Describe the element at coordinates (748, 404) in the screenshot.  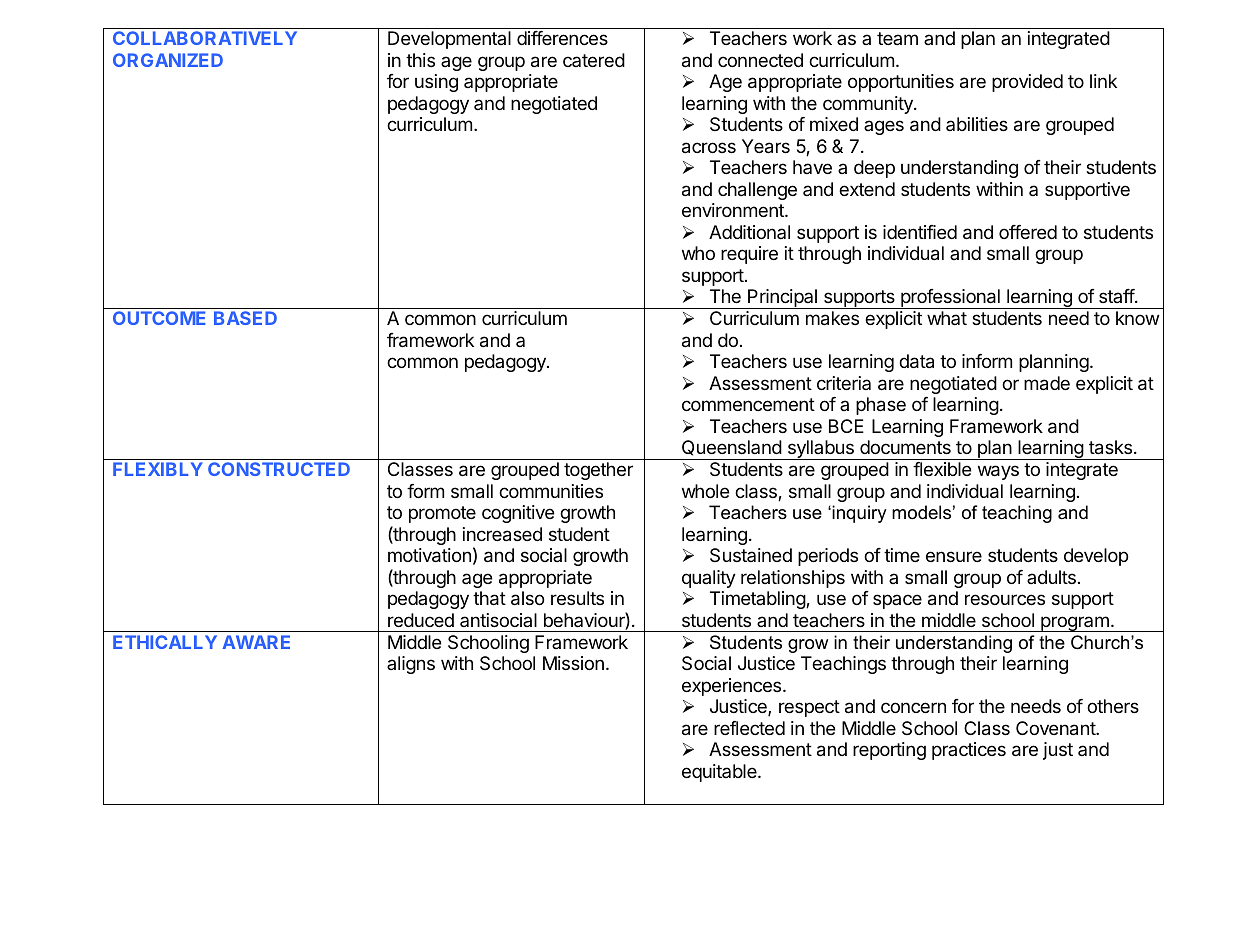
I see `commencement` at that location.
